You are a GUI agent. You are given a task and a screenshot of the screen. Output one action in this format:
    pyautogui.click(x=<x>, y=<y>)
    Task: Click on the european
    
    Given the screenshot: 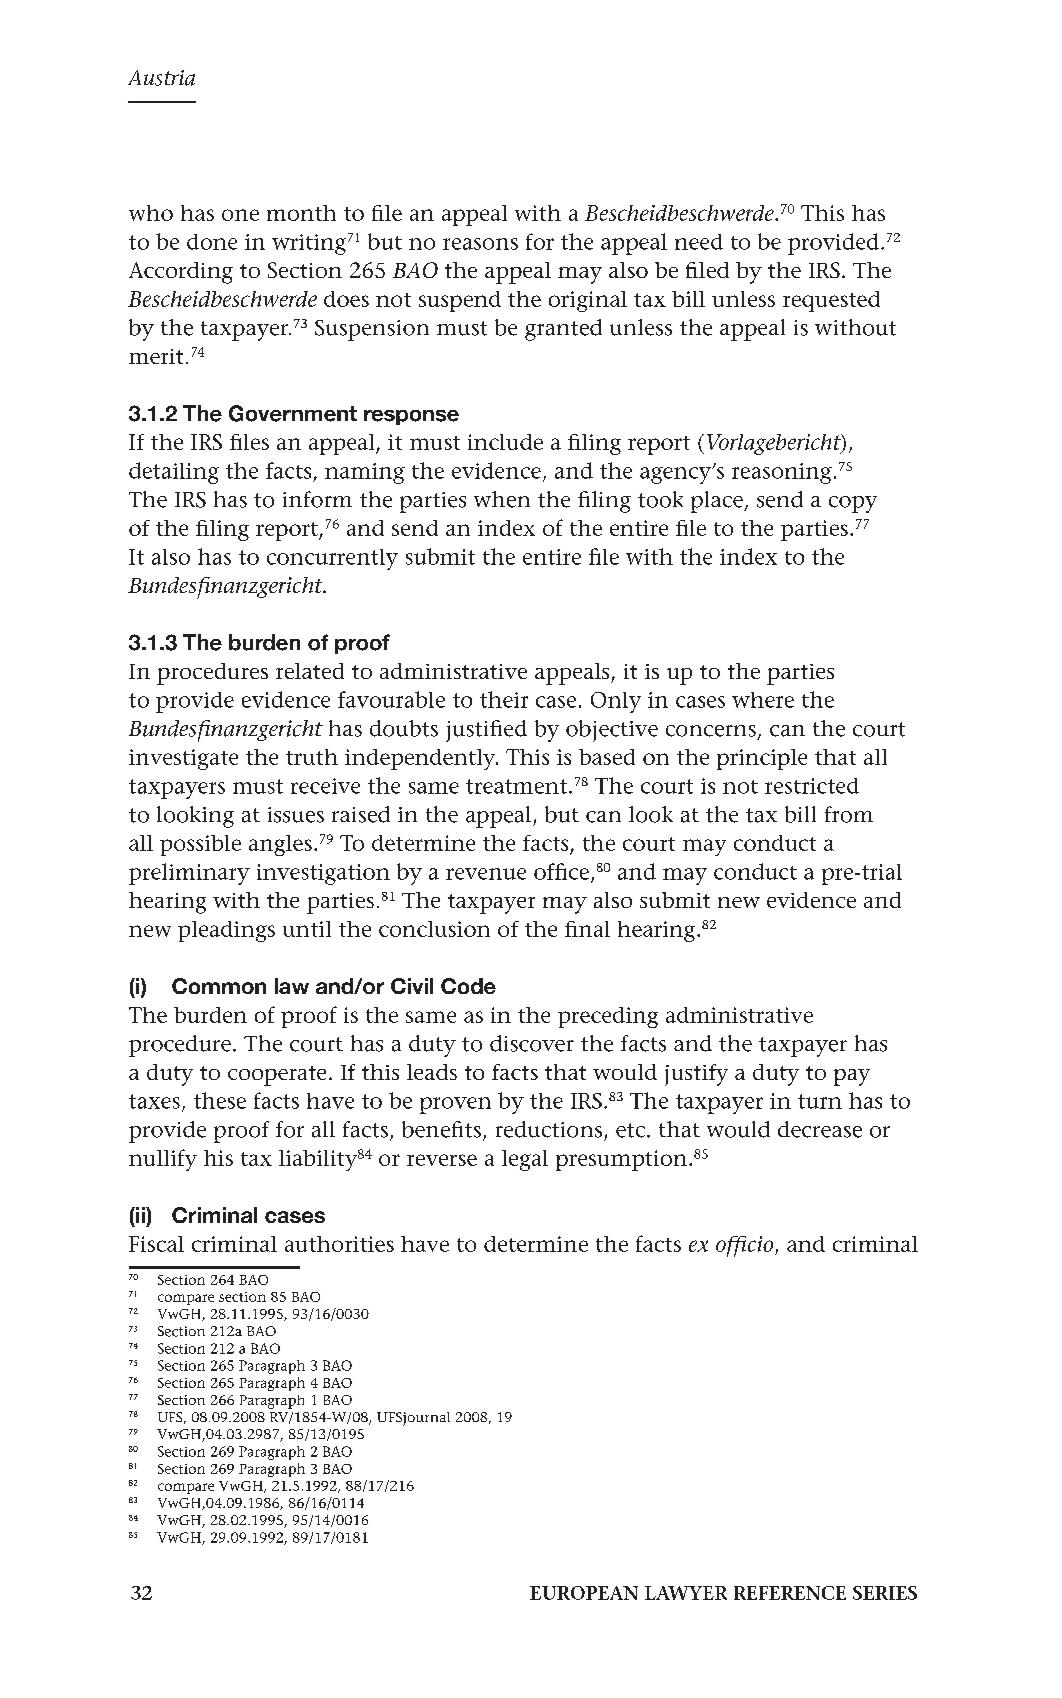 What is the action you would take?
    pyautogui.click(x=584, y=1593)
